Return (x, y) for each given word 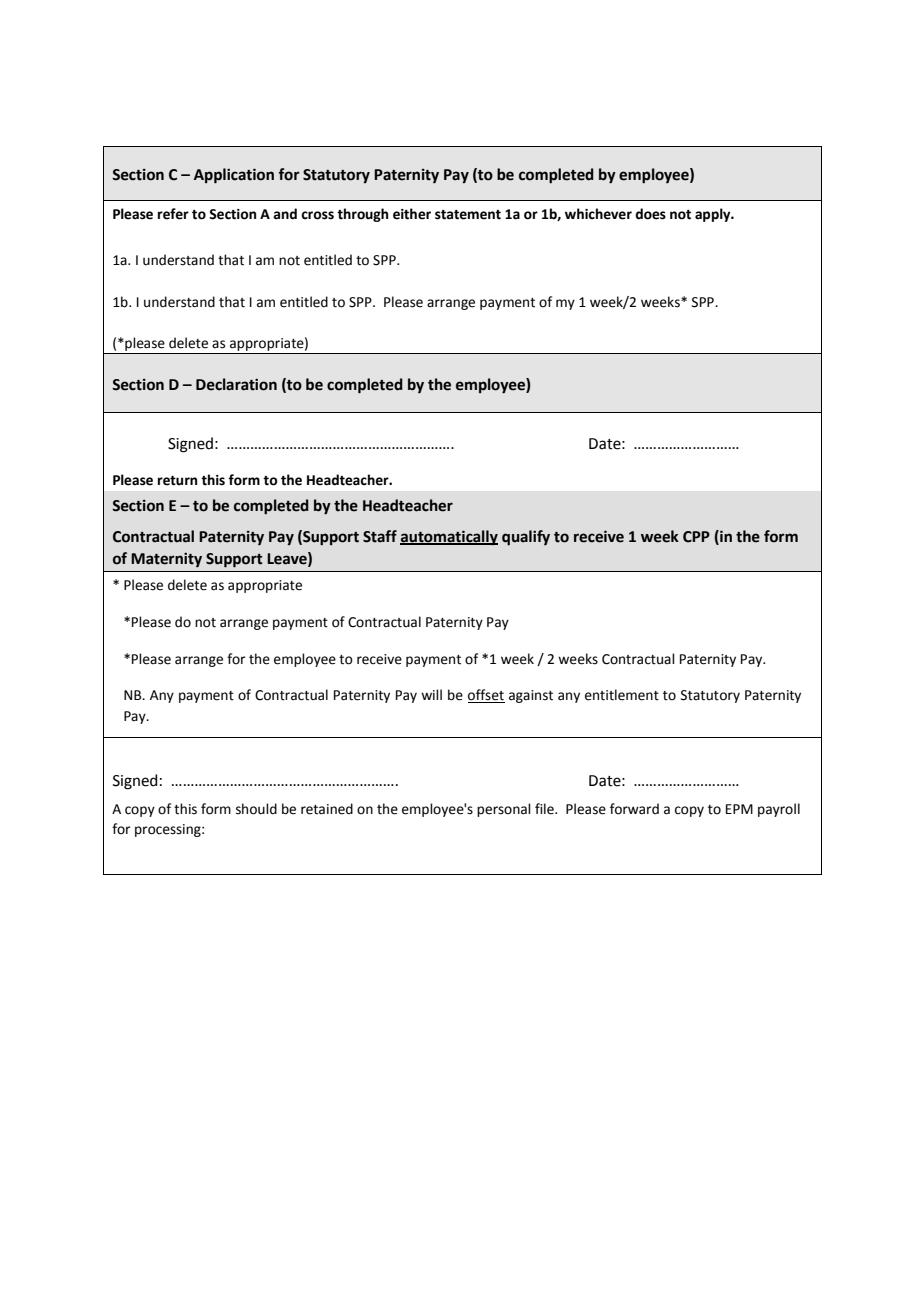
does (650, 214)
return (177, 481)
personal (504, 810)
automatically (449, 537)
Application (234, 176)
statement (468, 215)
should (256, 809)
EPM (739, 809)
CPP (696, 537)
